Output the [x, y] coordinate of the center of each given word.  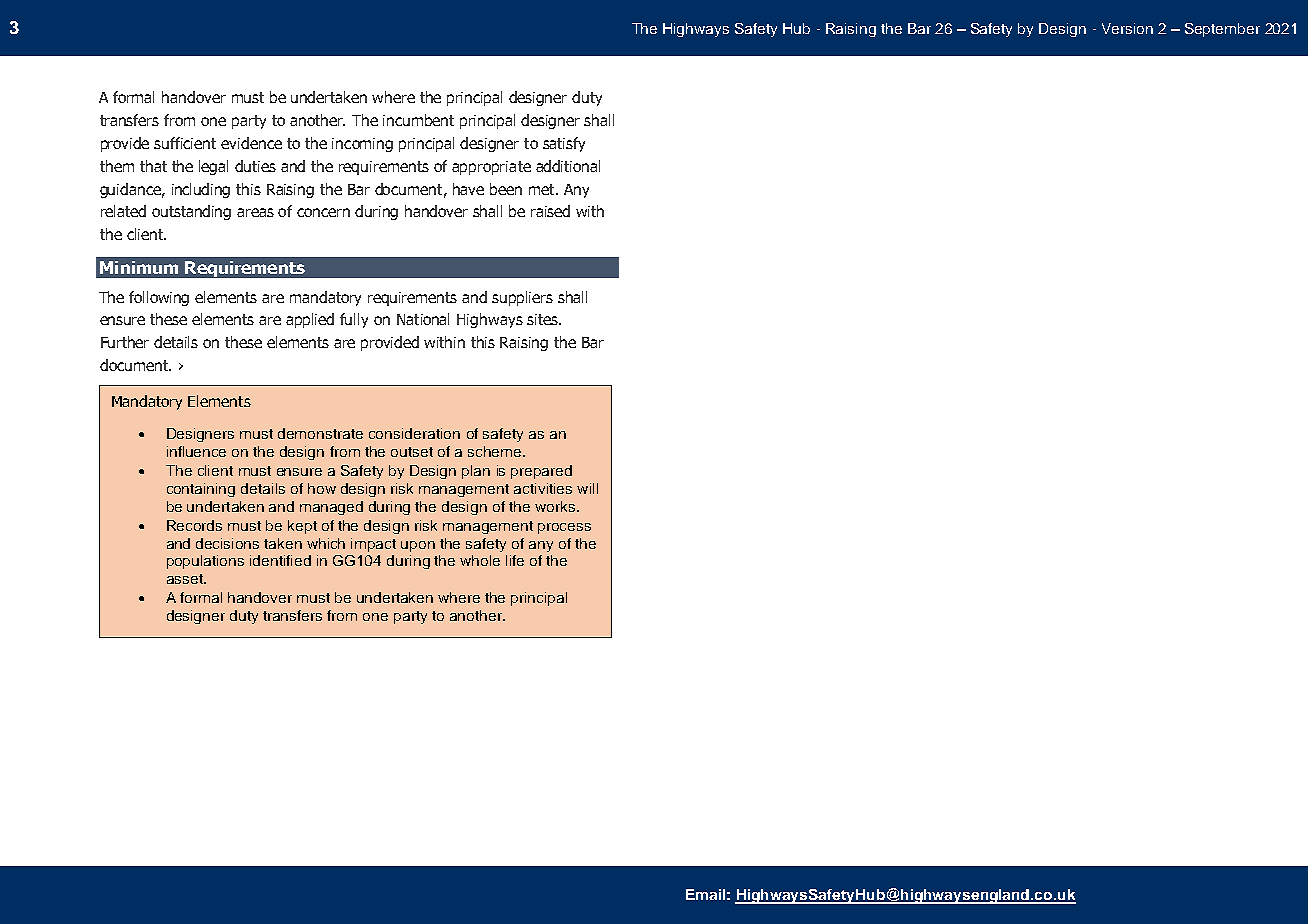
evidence [251, 143]
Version [1127, 28]
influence [196, 451]
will [587, 488]
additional [568, 166]
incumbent [418, 120]
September [1222, 30]
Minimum [139, 267]
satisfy [564, 144]
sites [543, 319]
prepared [541, 472]
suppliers [522, 298]
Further [125, 342]
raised [550, 211]
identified [280, 560]
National [423, 319]
